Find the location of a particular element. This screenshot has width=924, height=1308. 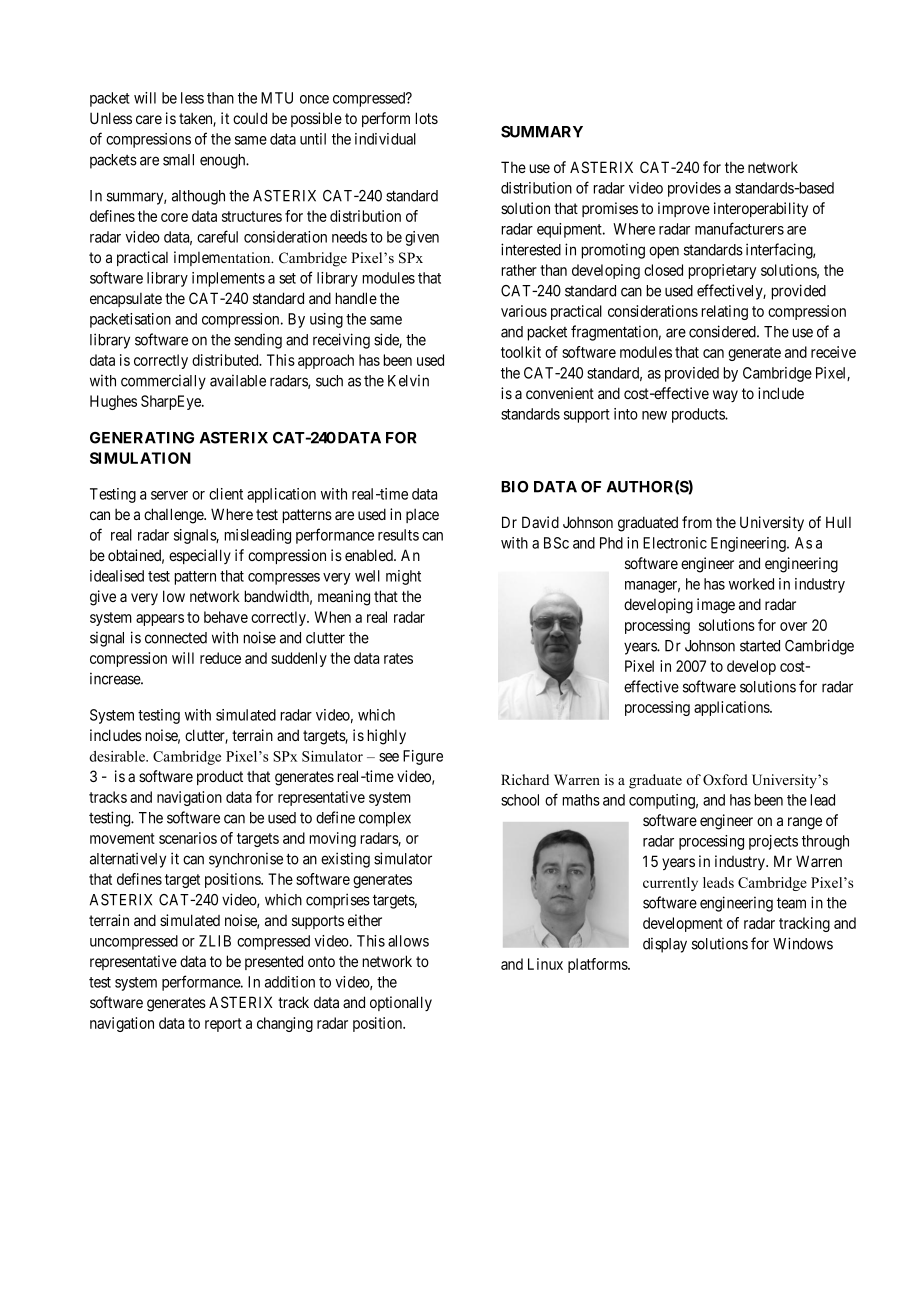

might is located at coordinates (403, 577).
